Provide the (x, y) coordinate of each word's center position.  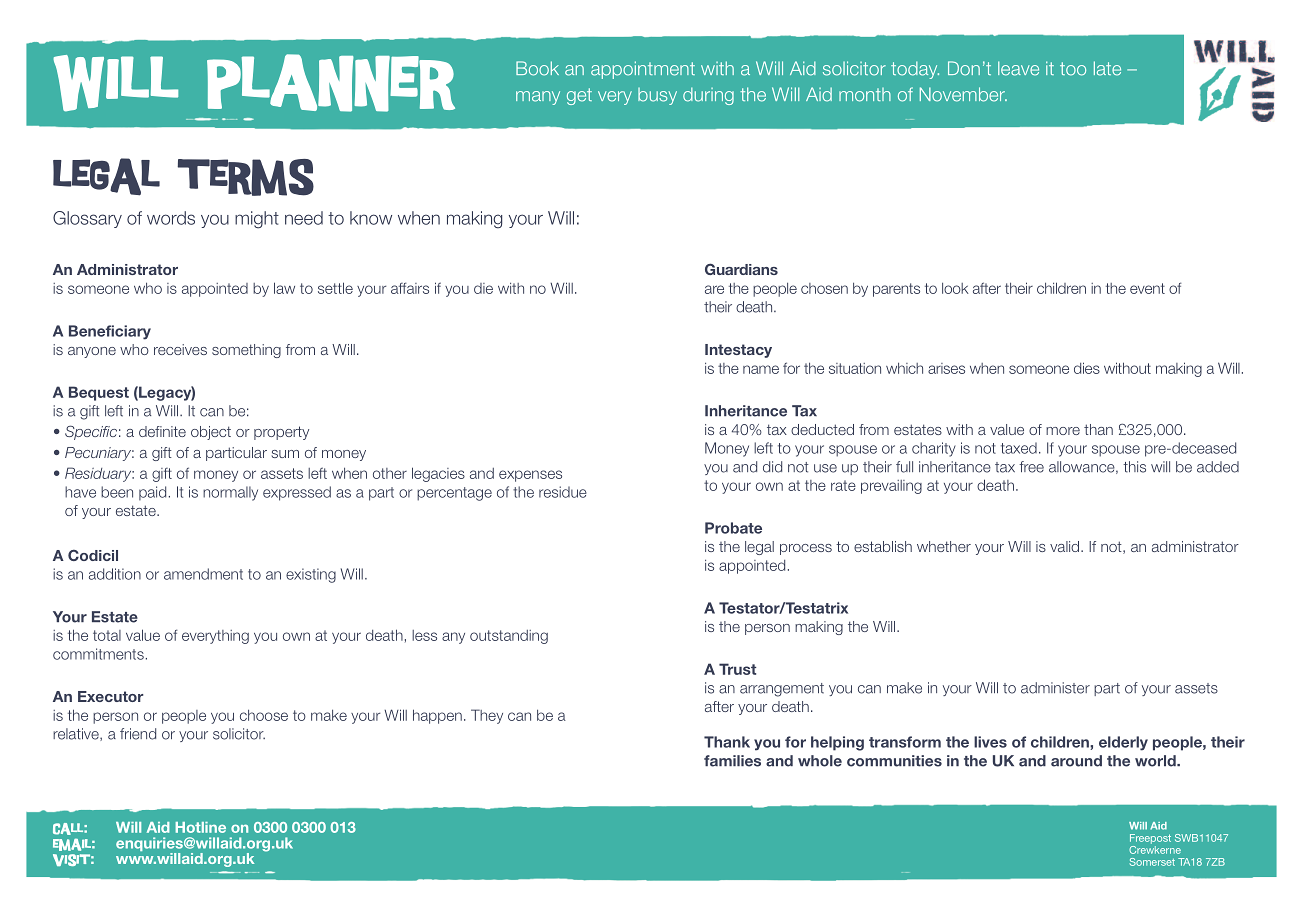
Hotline (200, 827)
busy (657, 96)
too (1073, 69)
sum (285, 454)
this (1134, 467)
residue (563, 492)
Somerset (1152, 862)
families (732, 761)
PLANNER (331, 83)
